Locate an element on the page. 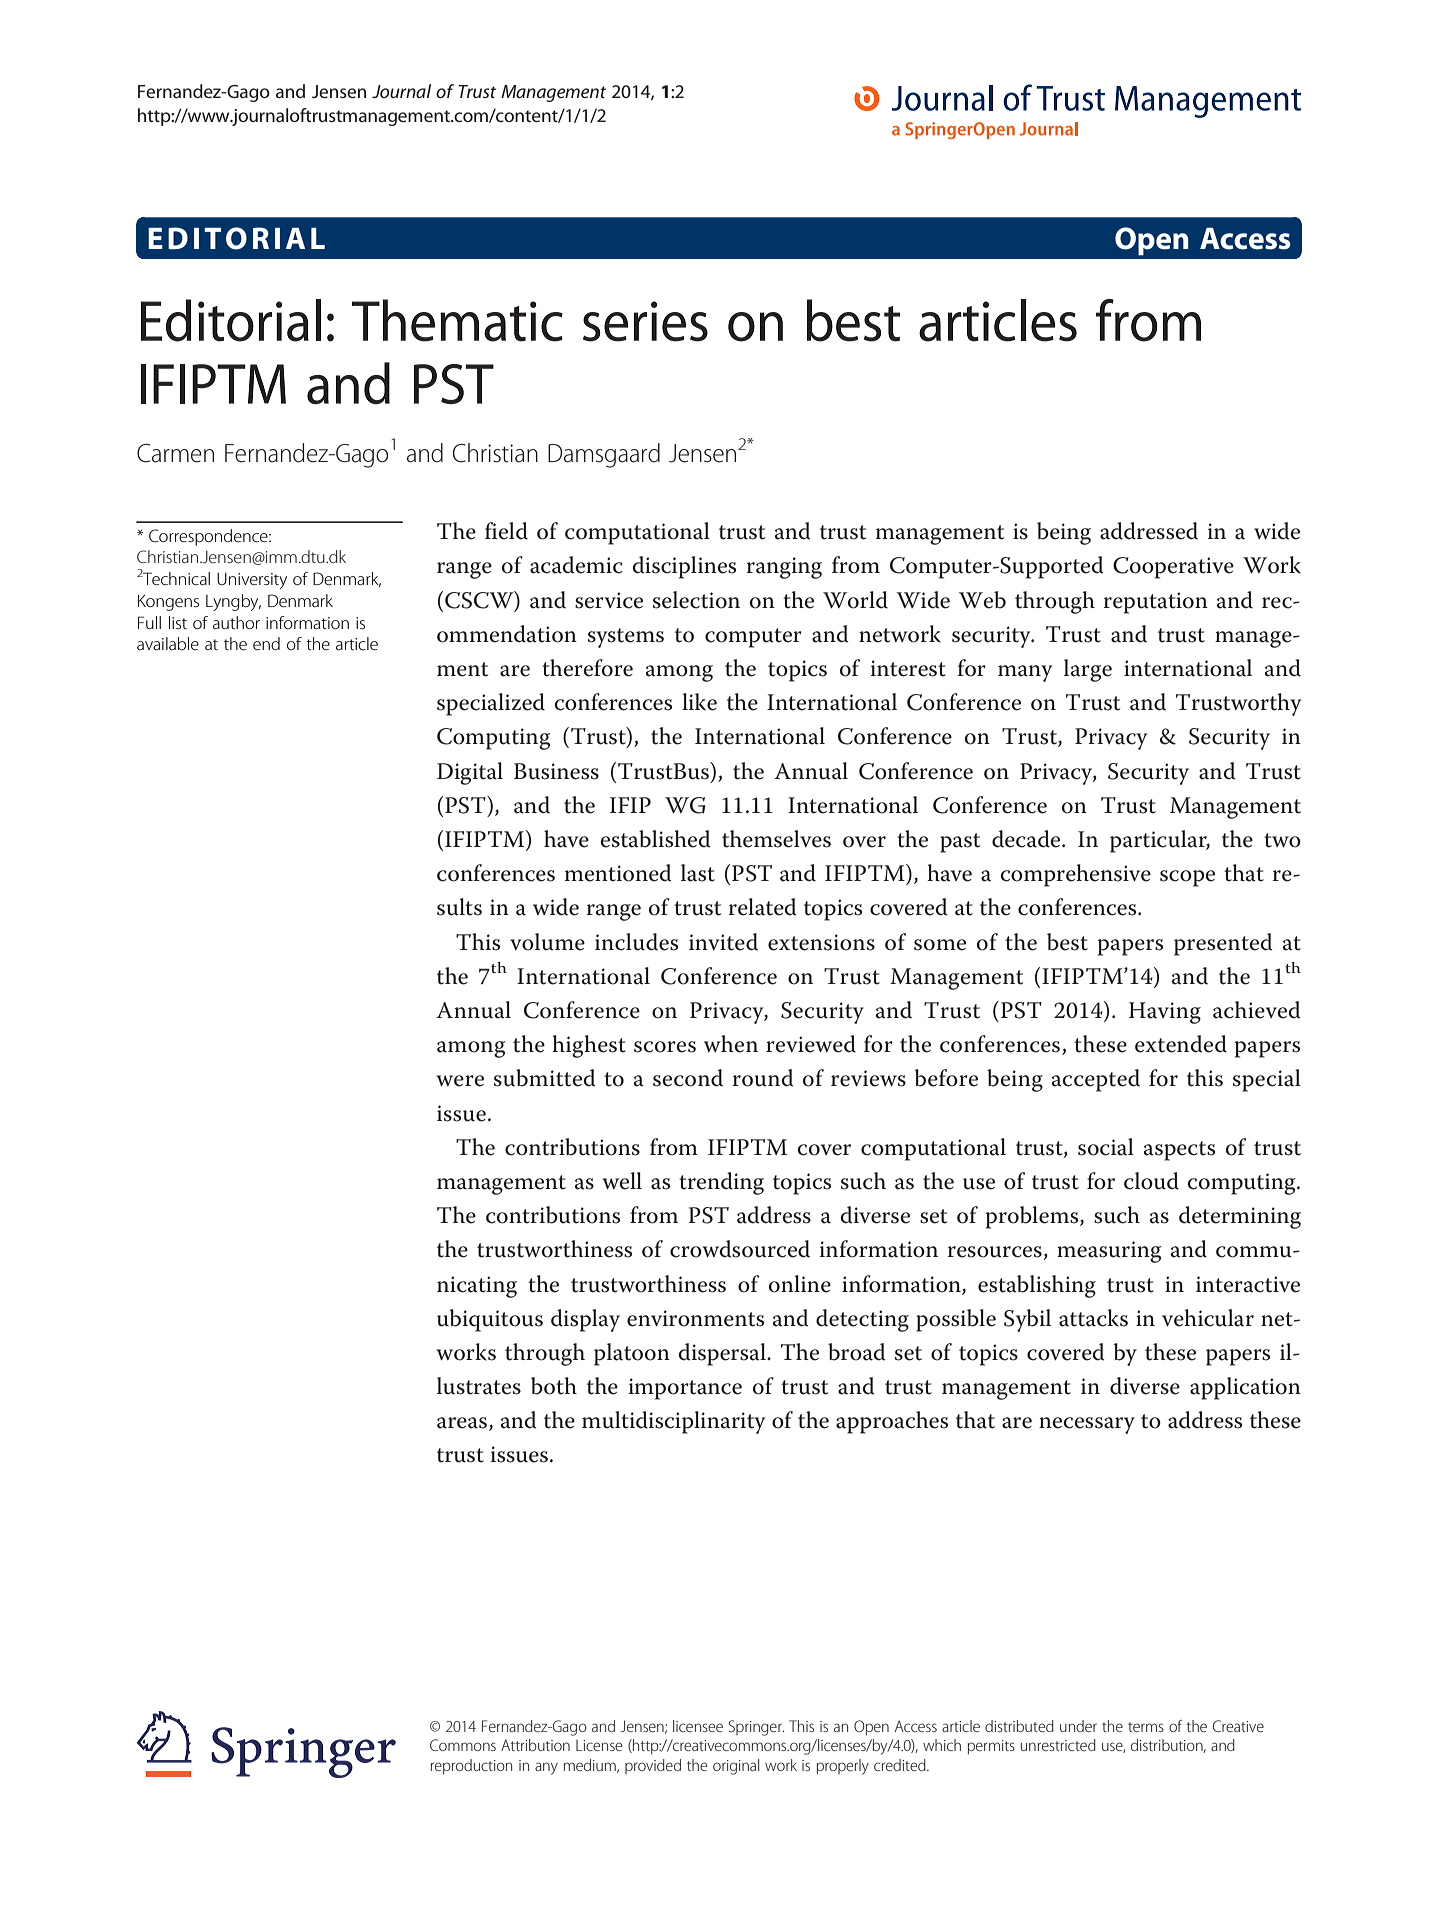  reputation is located at coordinates (1156, 603).
